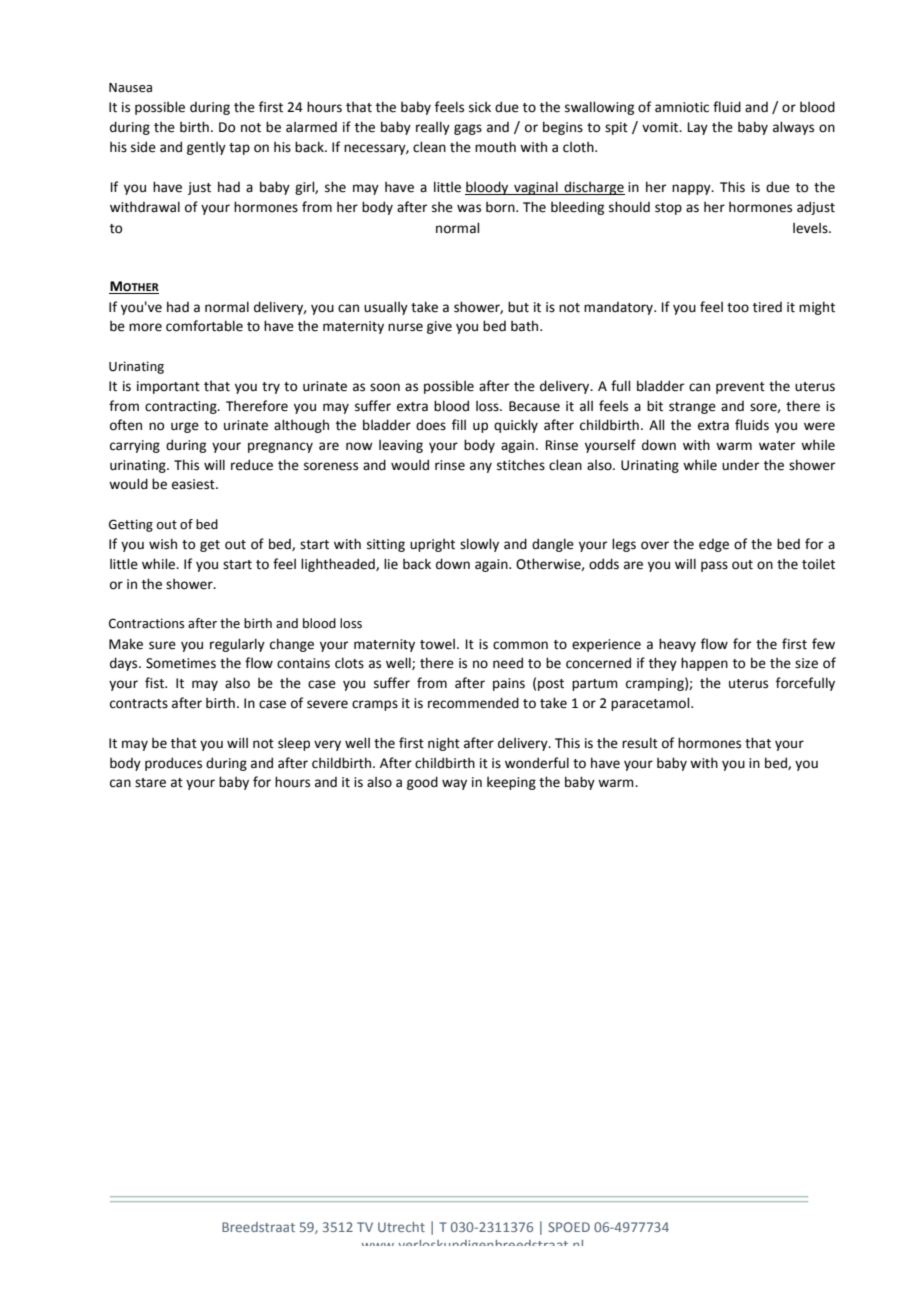  I want to click on prevent, so click(740, 388).
